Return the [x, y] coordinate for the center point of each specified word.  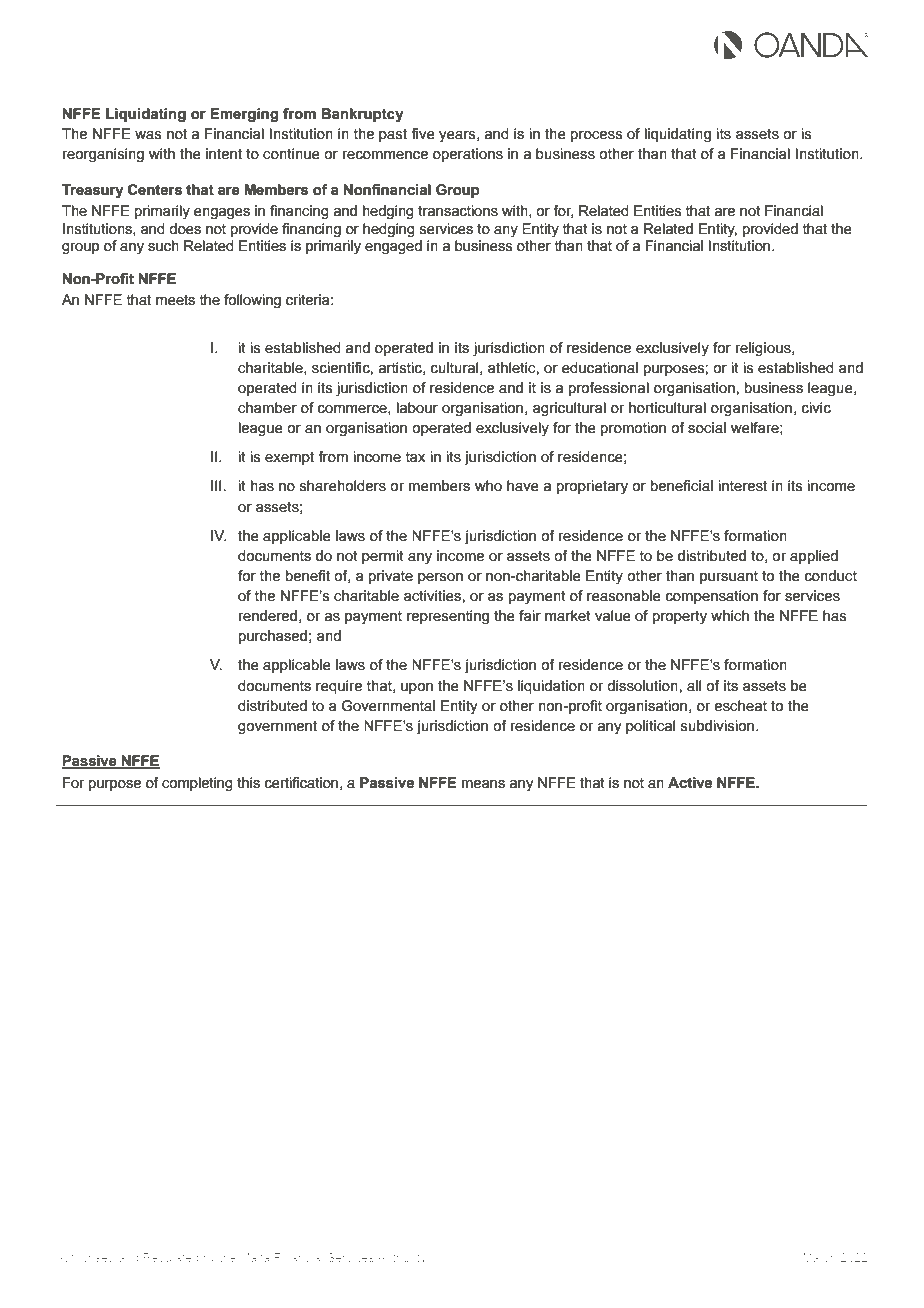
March [819, 1257]
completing [197, 784]
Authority [402, 1259]
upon [417, 688]
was [148, 135]
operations [468, 155]
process [597, 136]
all [694, 686]
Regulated [171, 1259]
